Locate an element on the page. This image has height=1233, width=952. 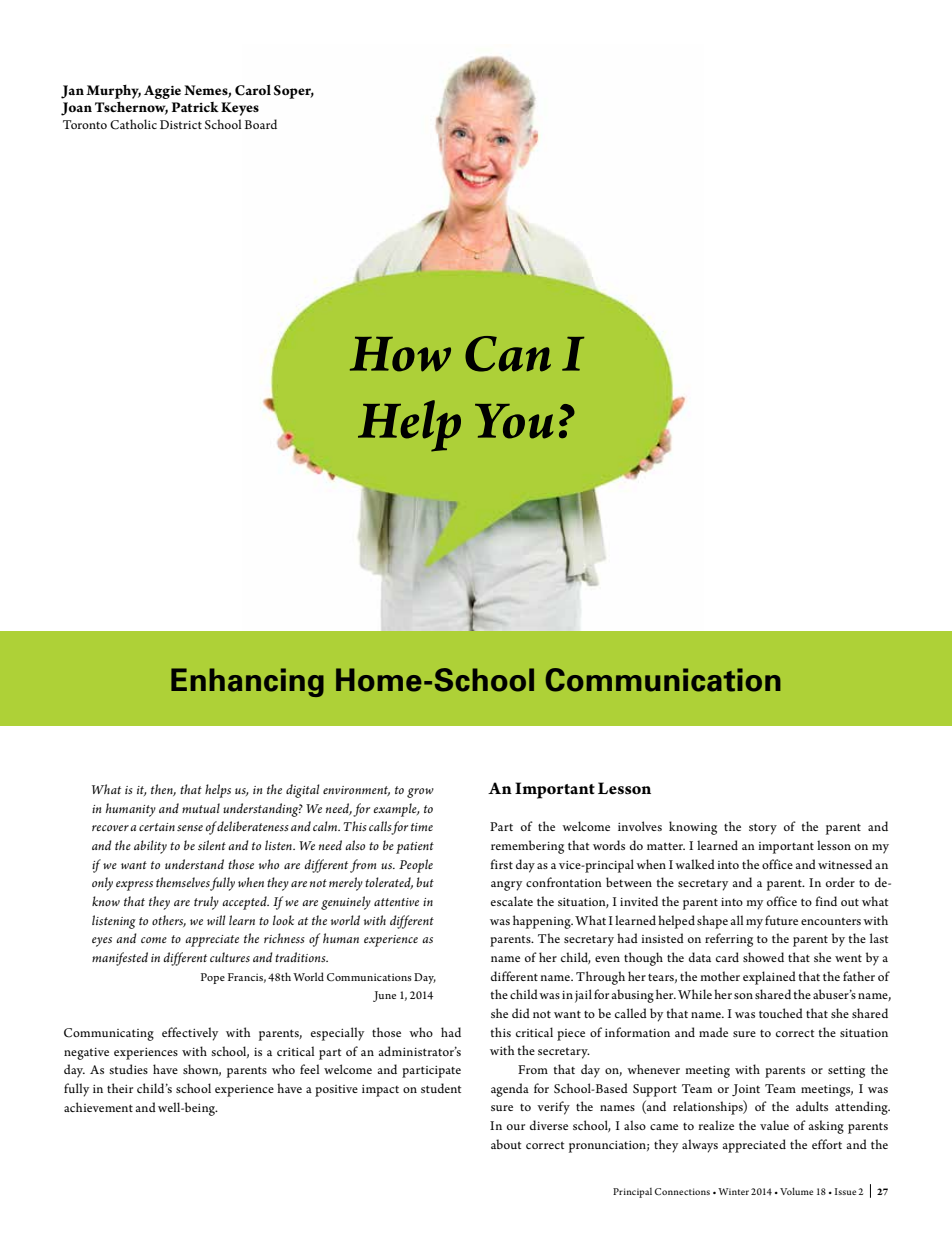
about is located at coordinates (506, 1144).
